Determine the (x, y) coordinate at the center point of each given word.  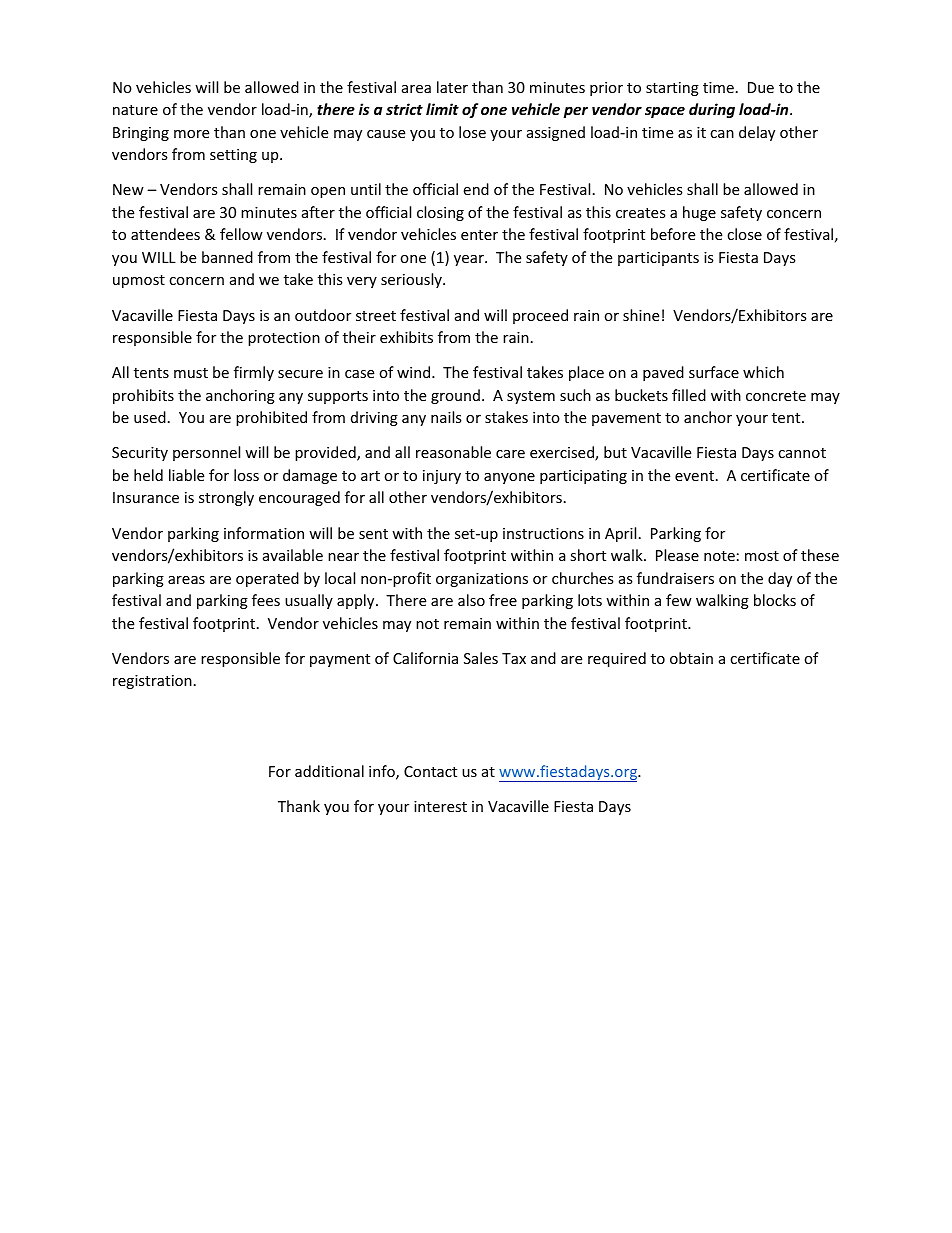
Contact (430, 771)
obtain (691, 658)
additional (329, 771)
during (712, 110)
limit (442, 109)
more (191, 134)
